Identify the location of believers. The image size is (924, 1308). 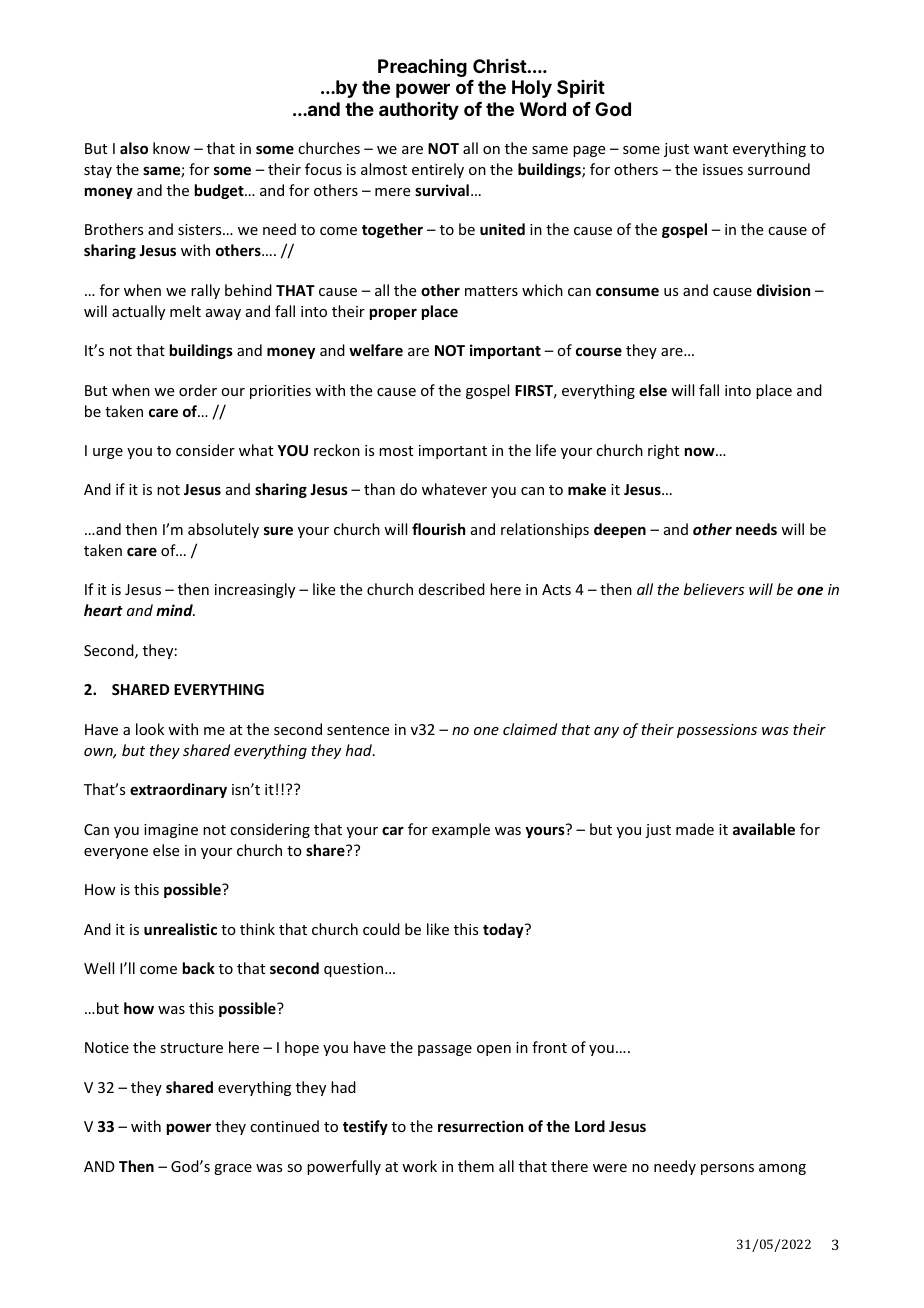
(714, 589).
